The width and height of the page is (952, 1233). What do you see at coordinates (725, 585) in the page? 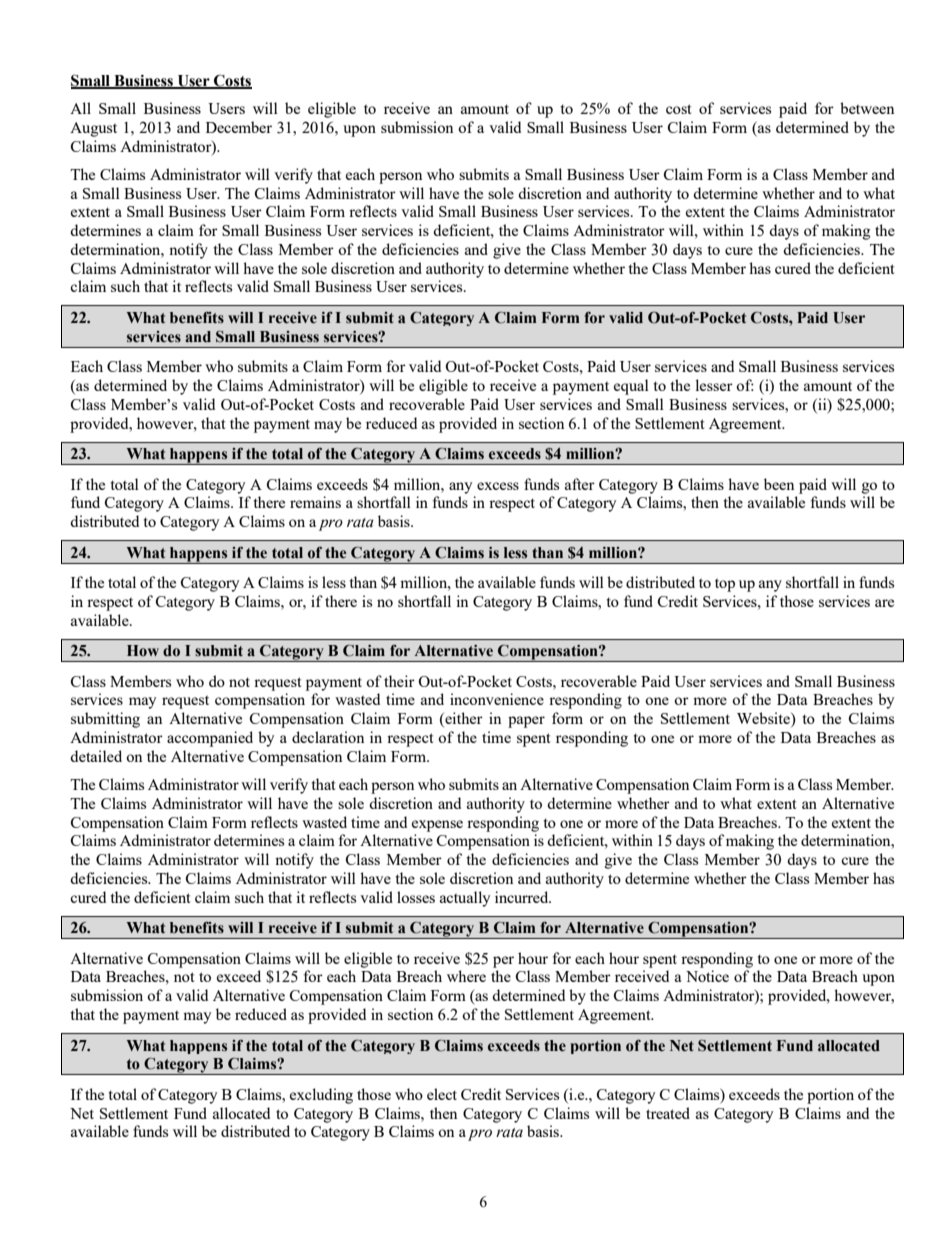
I see `top` at bounding box center [725, 585].
